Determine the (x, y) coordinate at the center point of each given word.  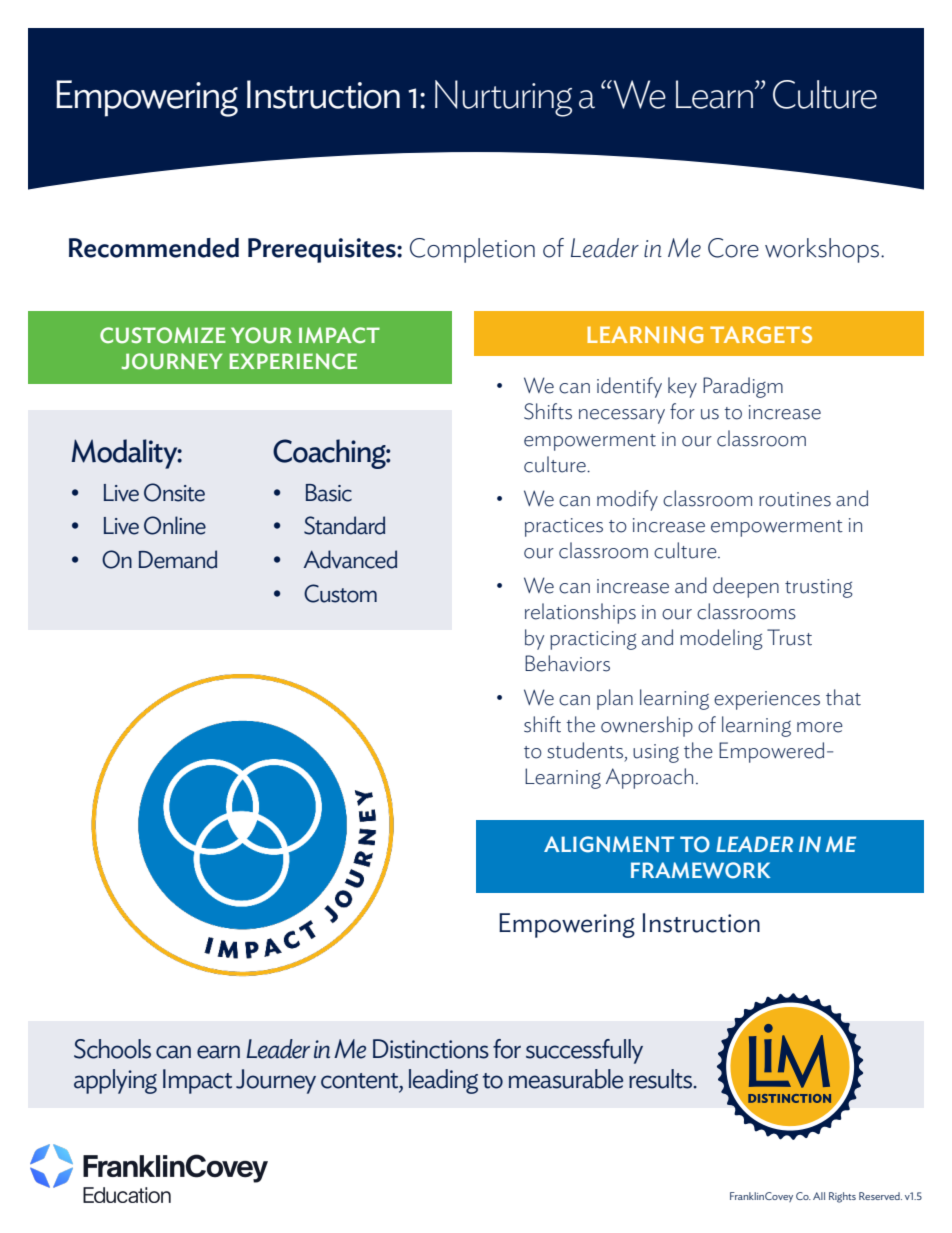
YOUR (261, 335)
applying (115, 1081)
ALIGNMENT (609, 844)
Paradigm (743, 387)
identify (629, 387)
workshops (823, 250)
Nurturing (503, 98)
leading (443, 1081)
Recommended (154, 248)
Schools (112, 1049)
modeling (721, 639)
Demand (178, 559)
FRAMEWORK (700, 870)
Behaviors (567, 663)
